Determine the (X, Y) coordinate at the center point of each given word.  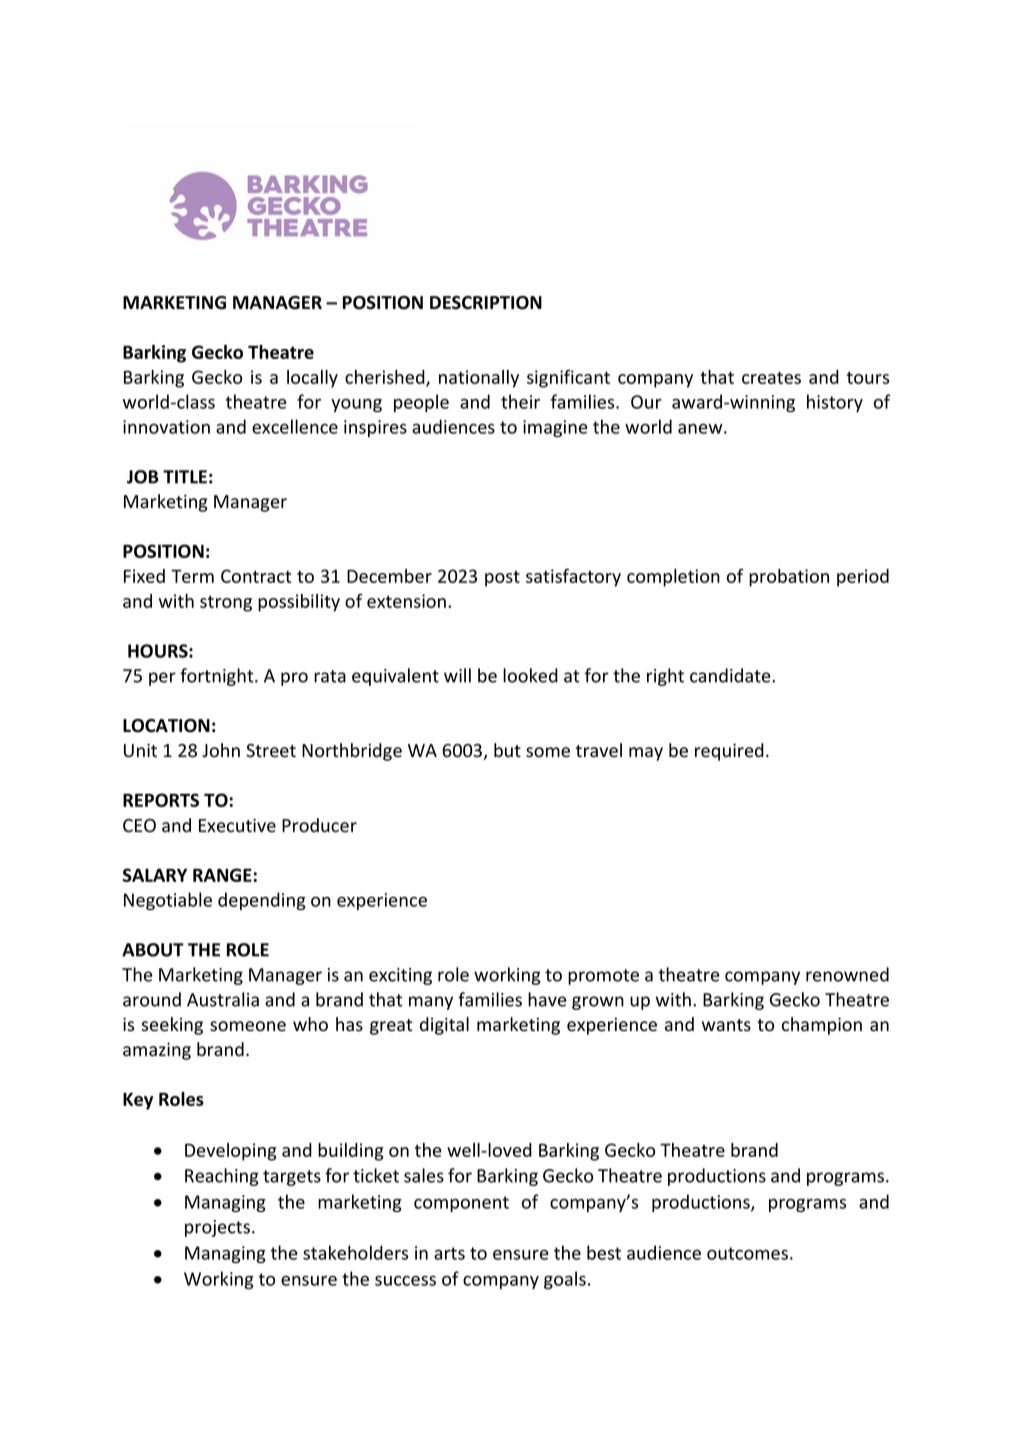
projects (217, 1228)
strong (226, 604)
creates (771, 378)
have (547, 999)
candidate (731, 675)
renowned (847, 974)
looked (530, 675)
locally (312, 379)
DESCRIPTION (486, 303)
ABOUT (153, 950)
